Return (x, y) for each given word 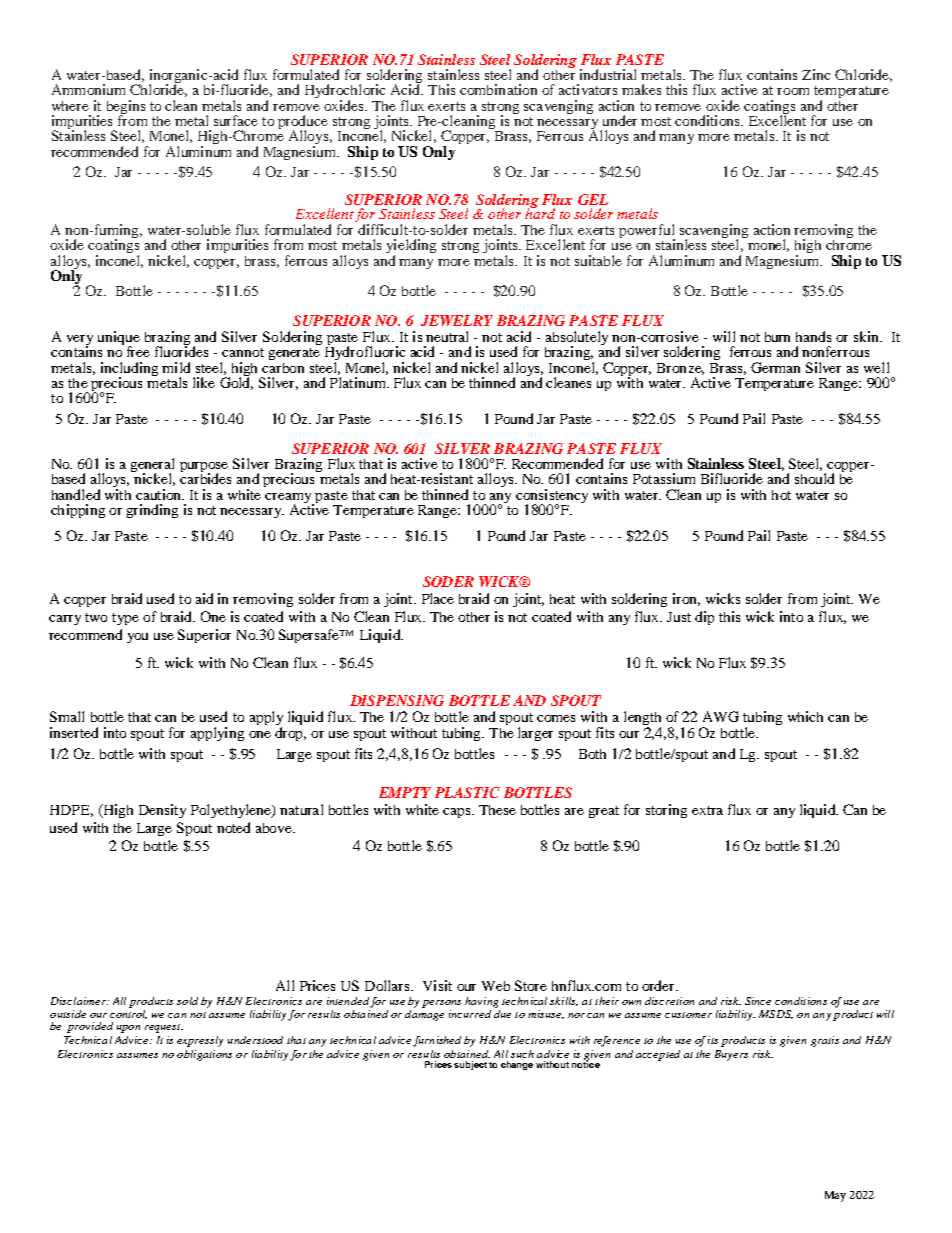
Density (162, 811)
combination (498, 89)
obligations (204, 1055)
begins (126, 108)
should (814, 478)
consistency (552, 497)
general (152, 466)
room (793, 91)
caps (458, 813)
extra (707, 810)
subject (470, 1065)
